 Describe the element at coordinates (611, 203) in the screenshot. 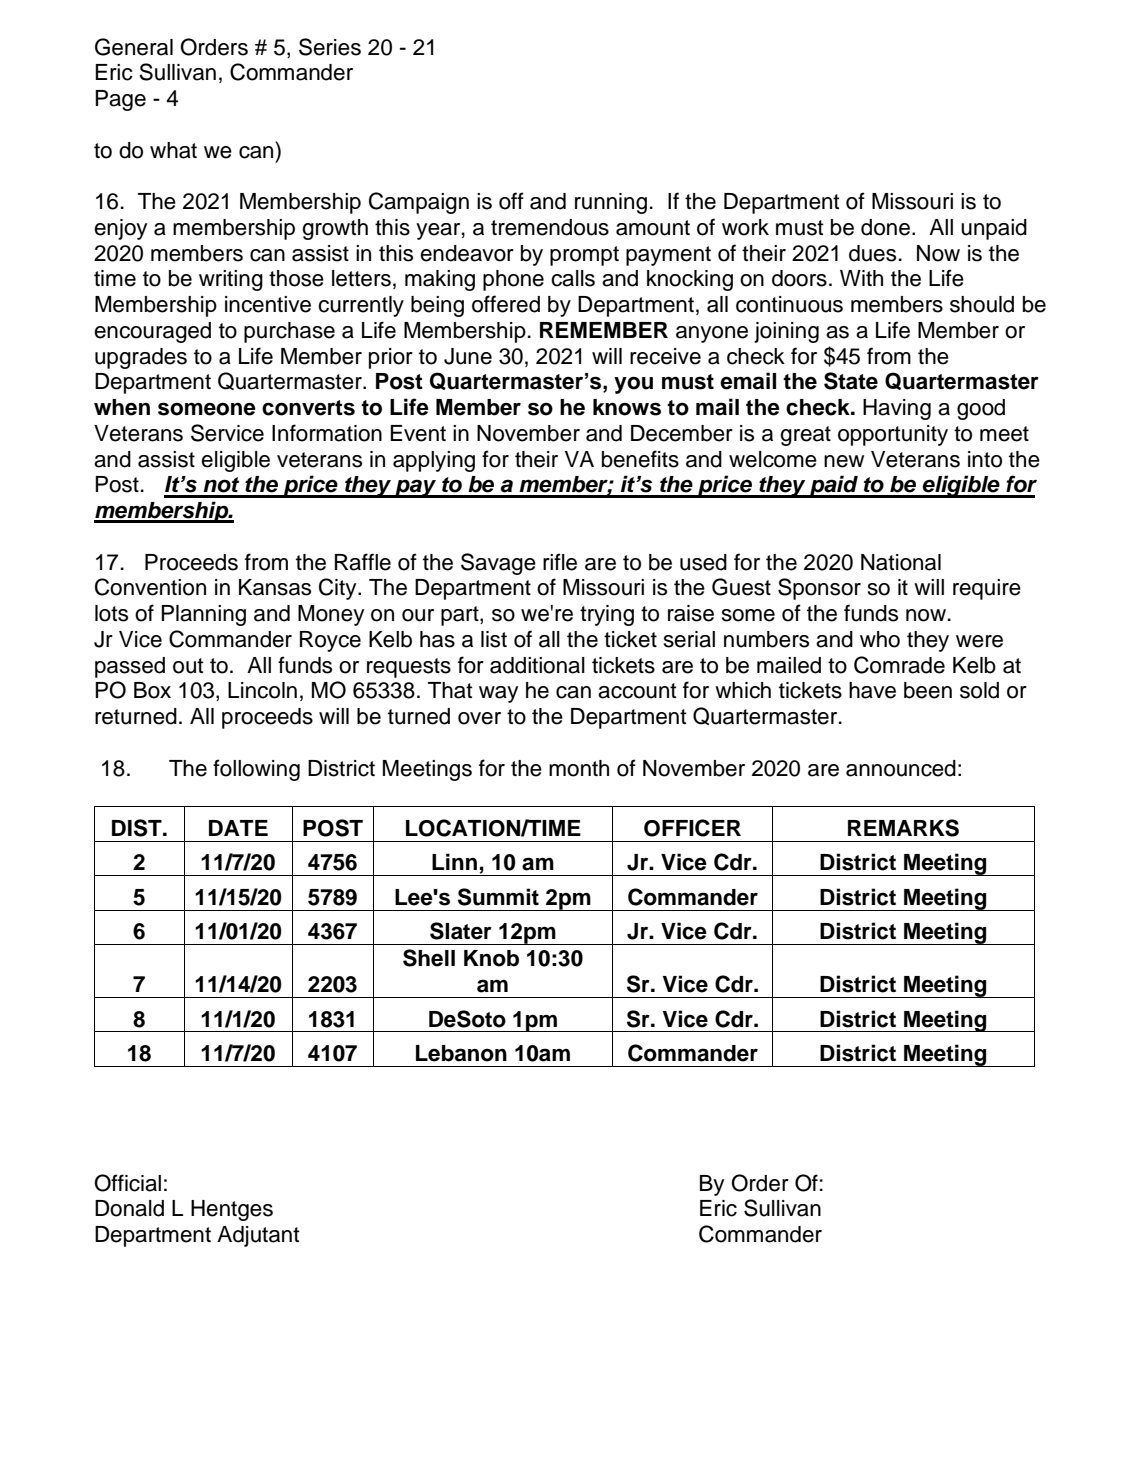

I see `running` at that location.
